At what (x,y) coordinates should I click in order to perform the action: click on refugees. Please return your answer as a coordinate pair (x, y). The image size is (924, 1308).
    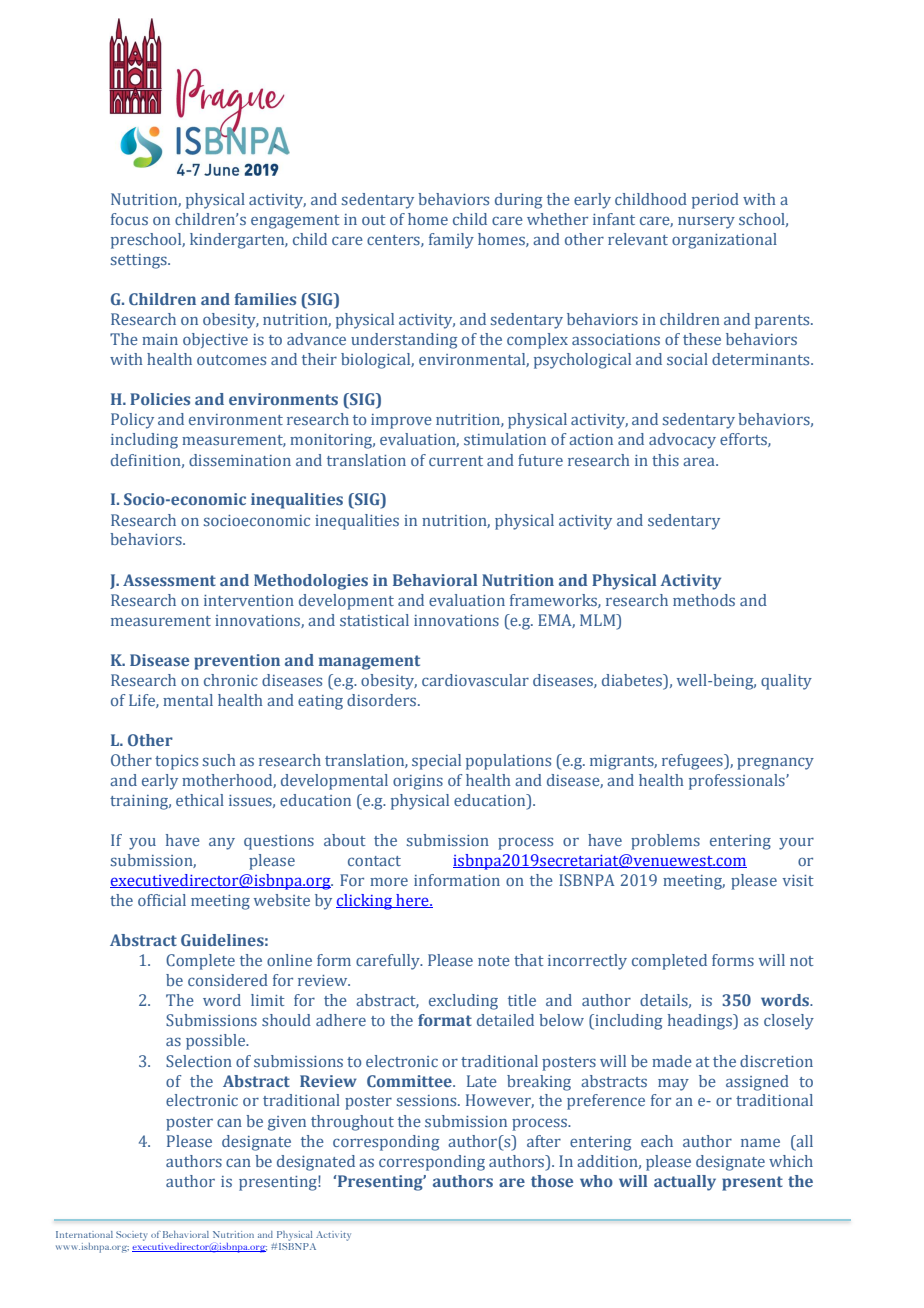
    Looking at the image, I should click on (693, 762).
